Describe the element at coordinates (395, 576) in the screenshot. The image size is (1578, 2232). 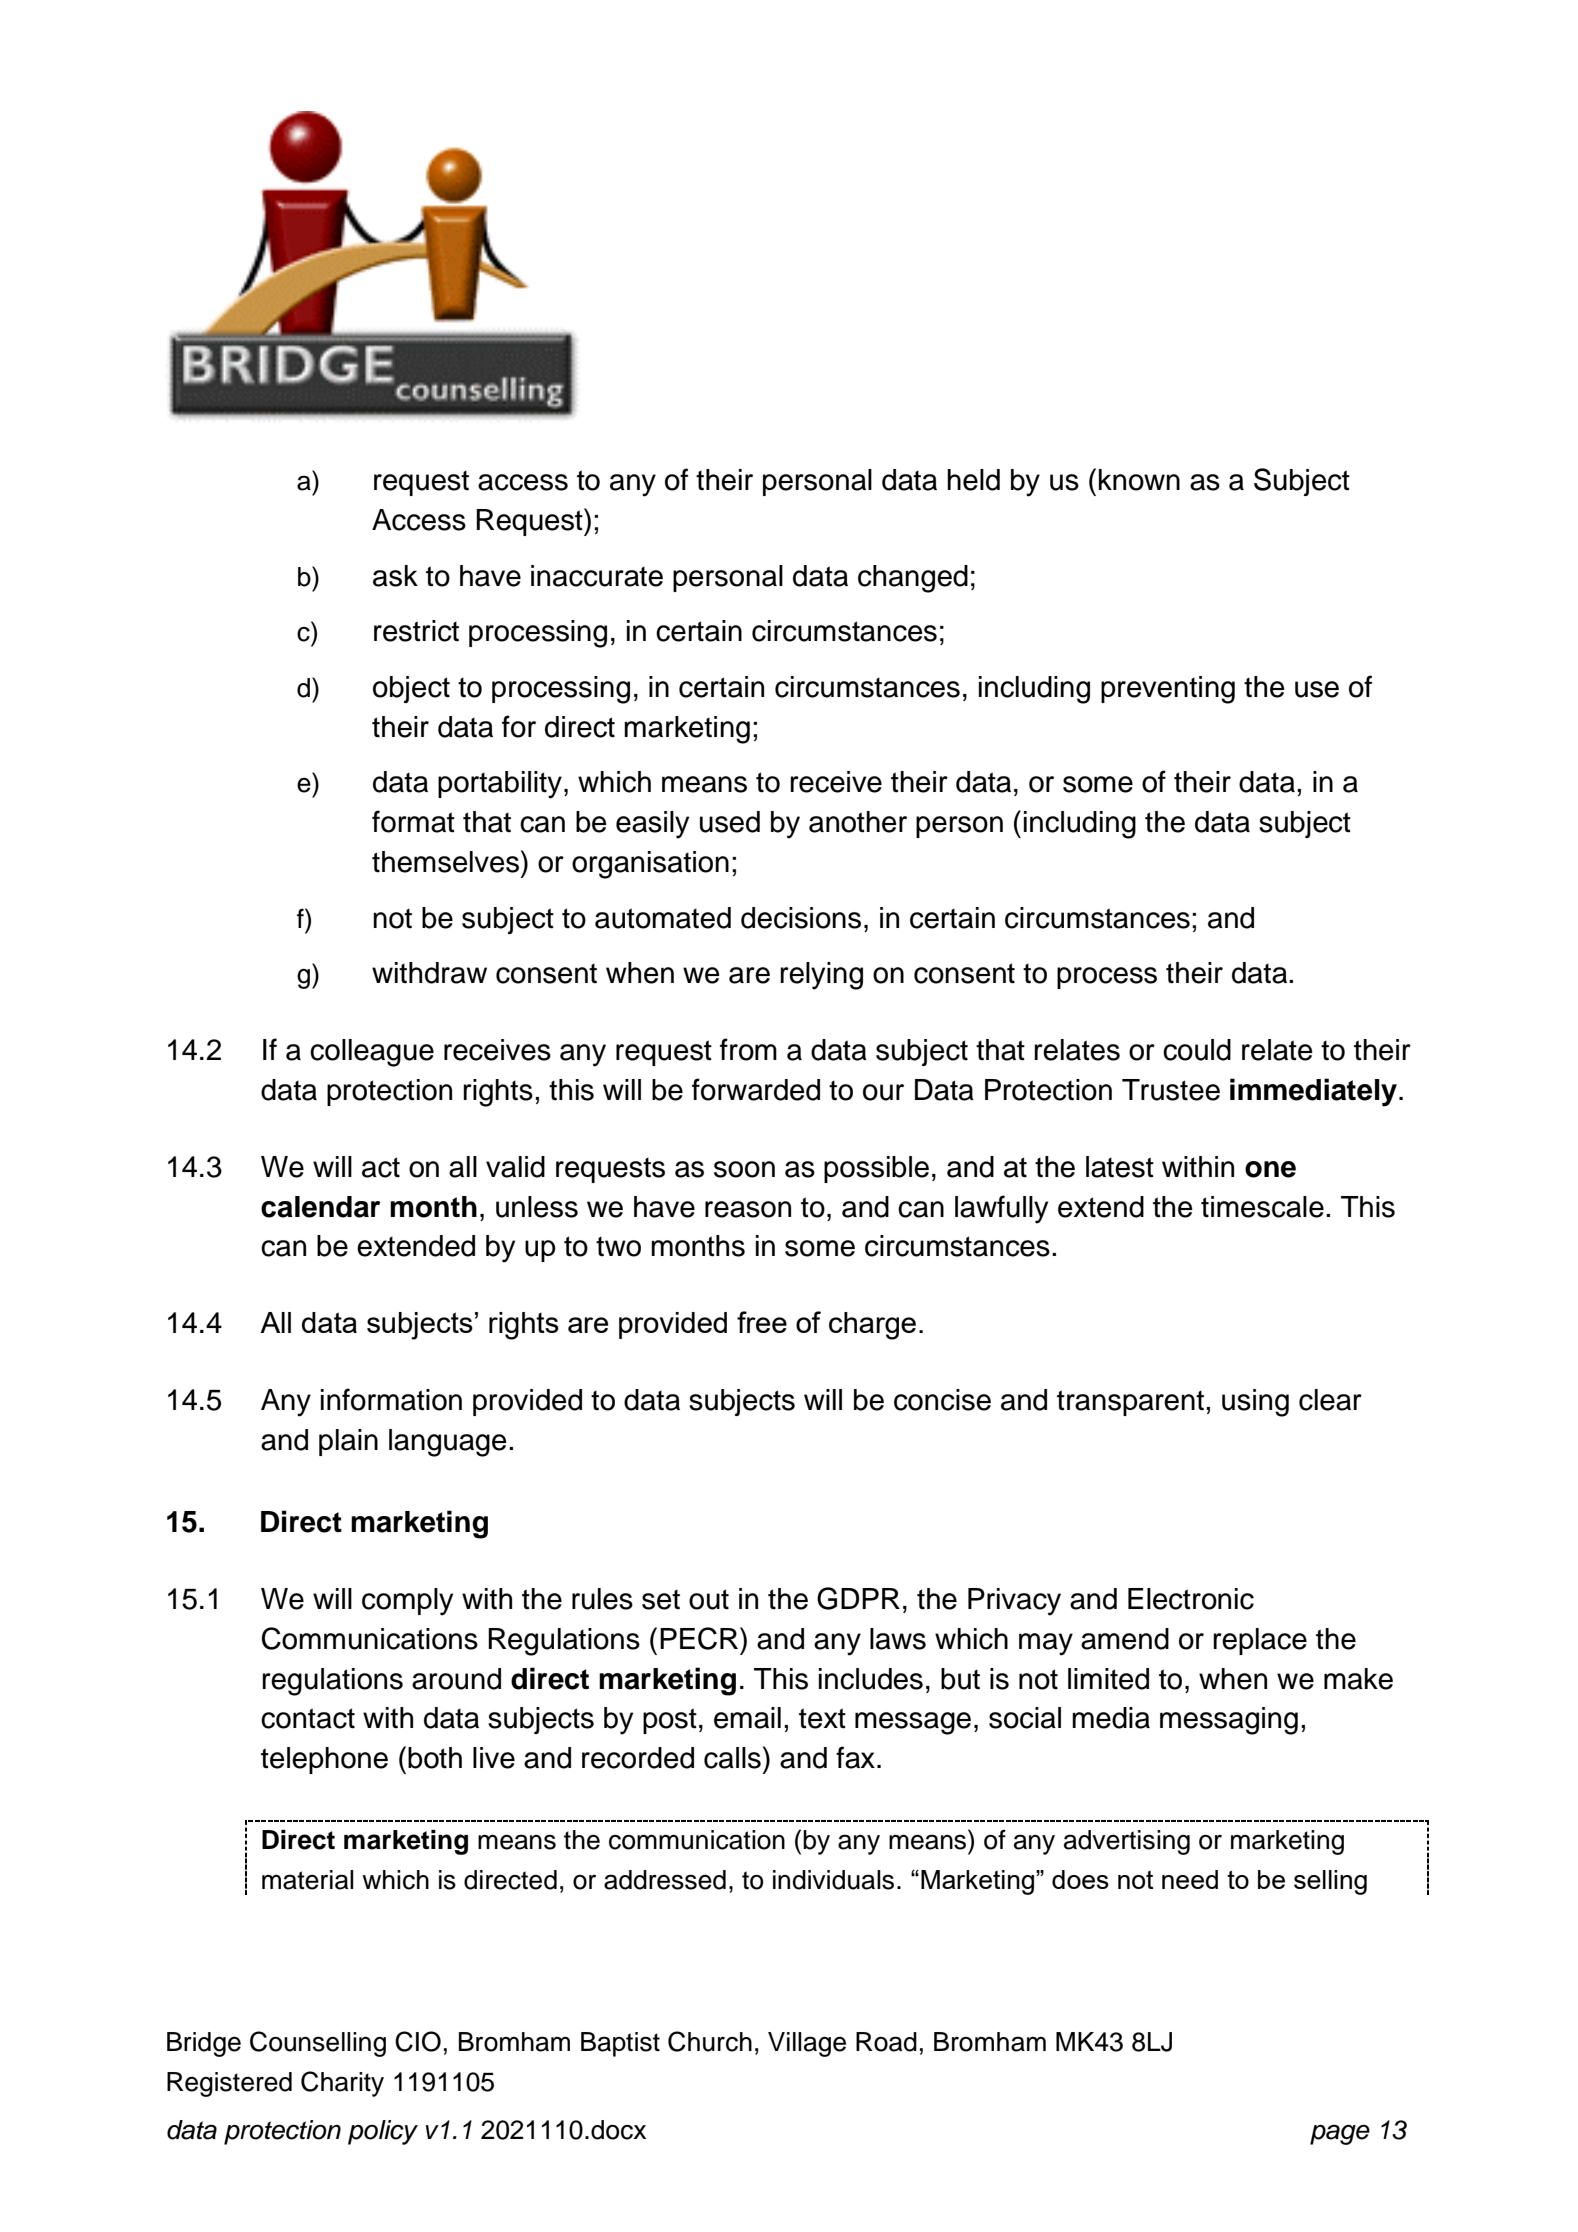
I see `ask` at that location.
